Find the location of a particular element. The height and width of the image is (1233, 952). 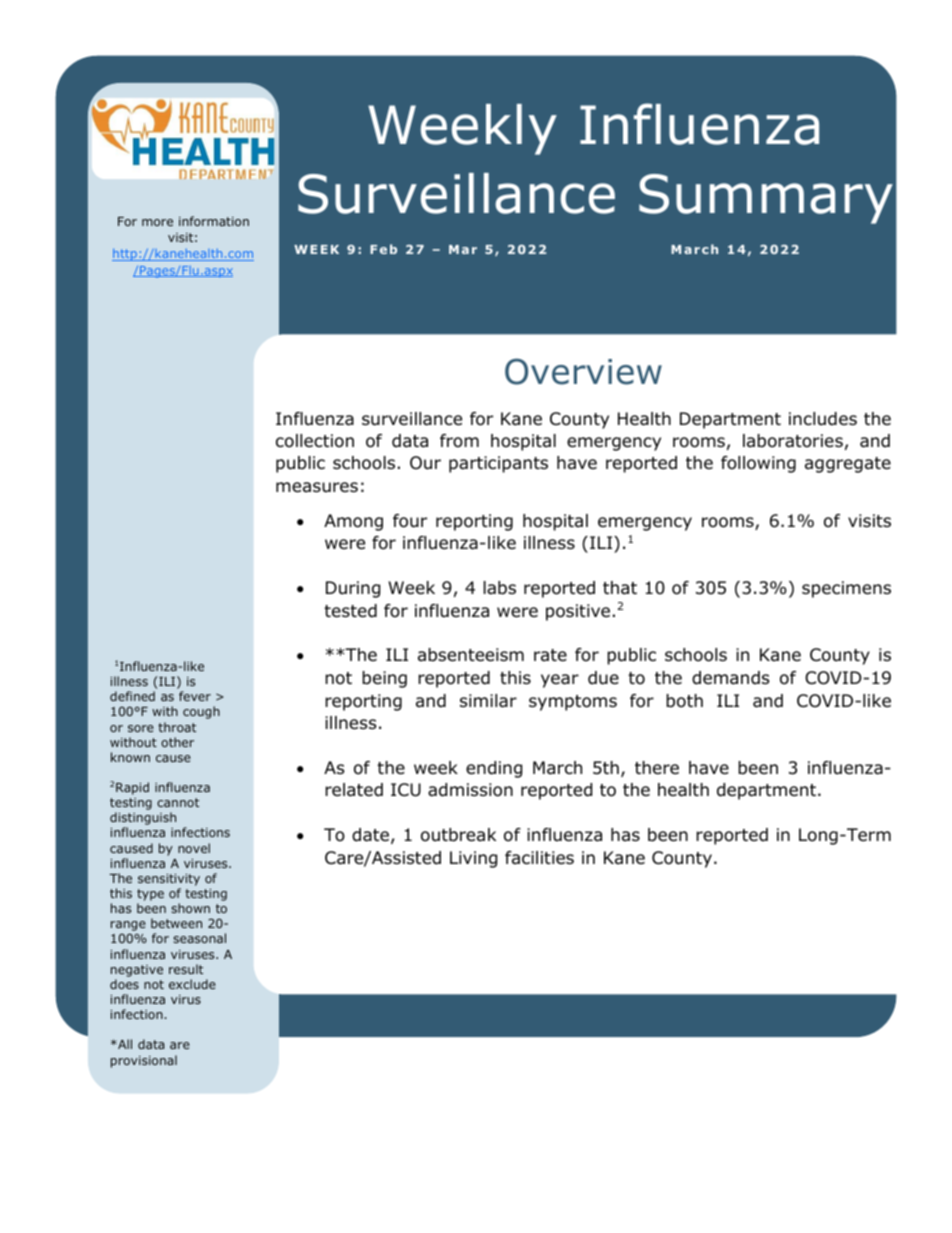

Living is located at coordinates (473, 859).
